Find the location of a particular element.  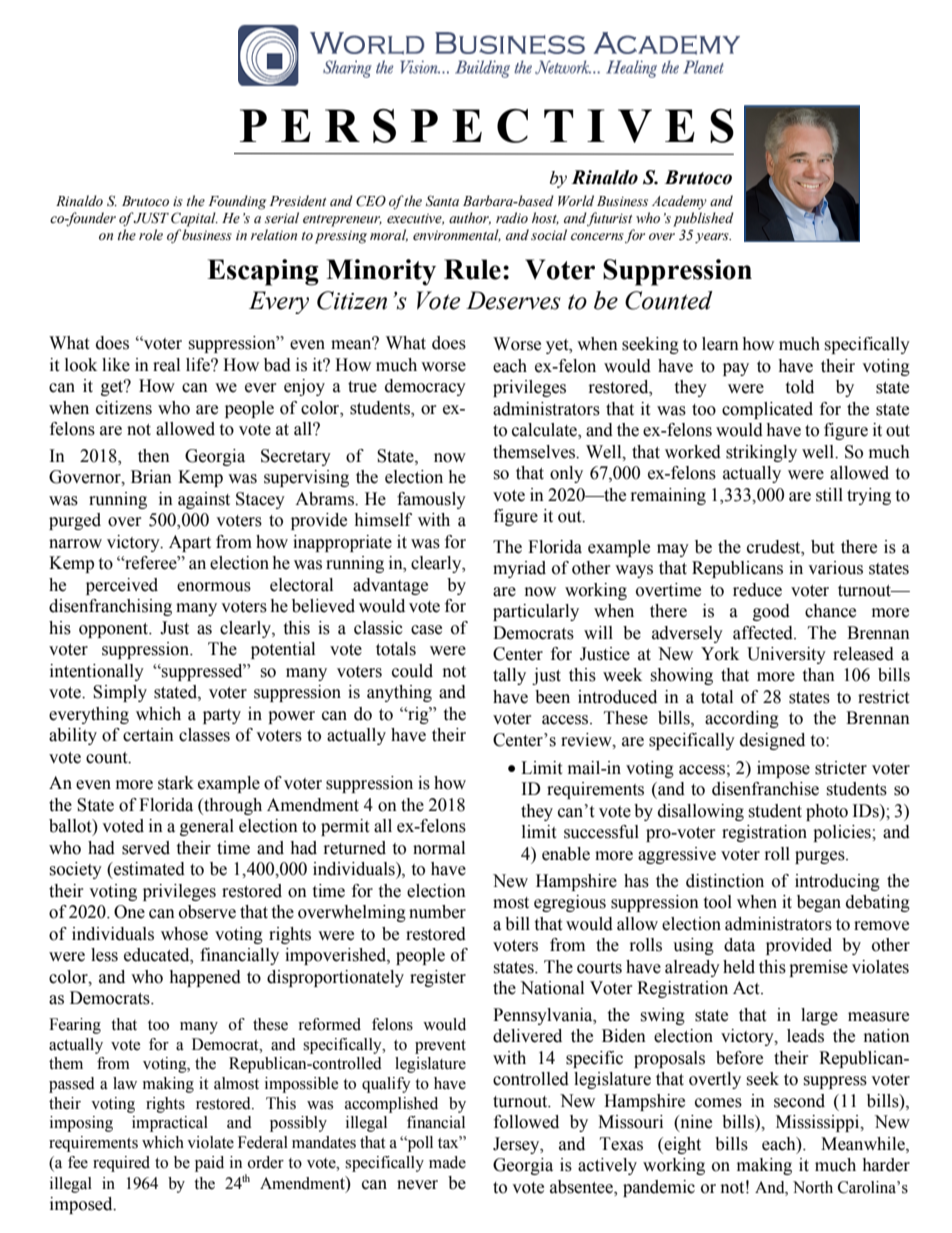

tally is located at coordinates (509, 676).
